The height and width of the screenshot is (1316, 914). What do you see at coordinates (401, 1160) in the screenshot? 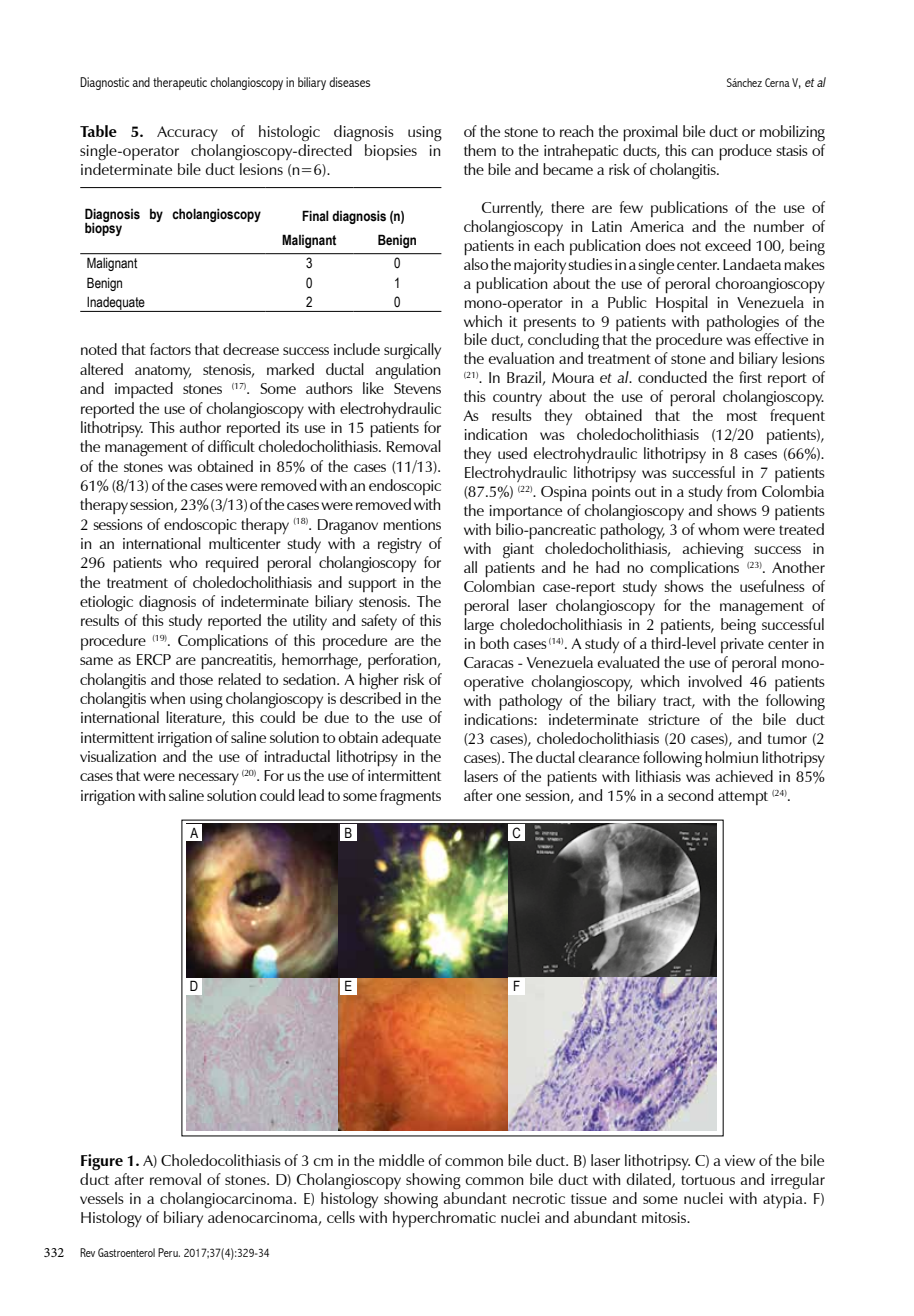
I see `middle` at bounding box center [401, 1160].
